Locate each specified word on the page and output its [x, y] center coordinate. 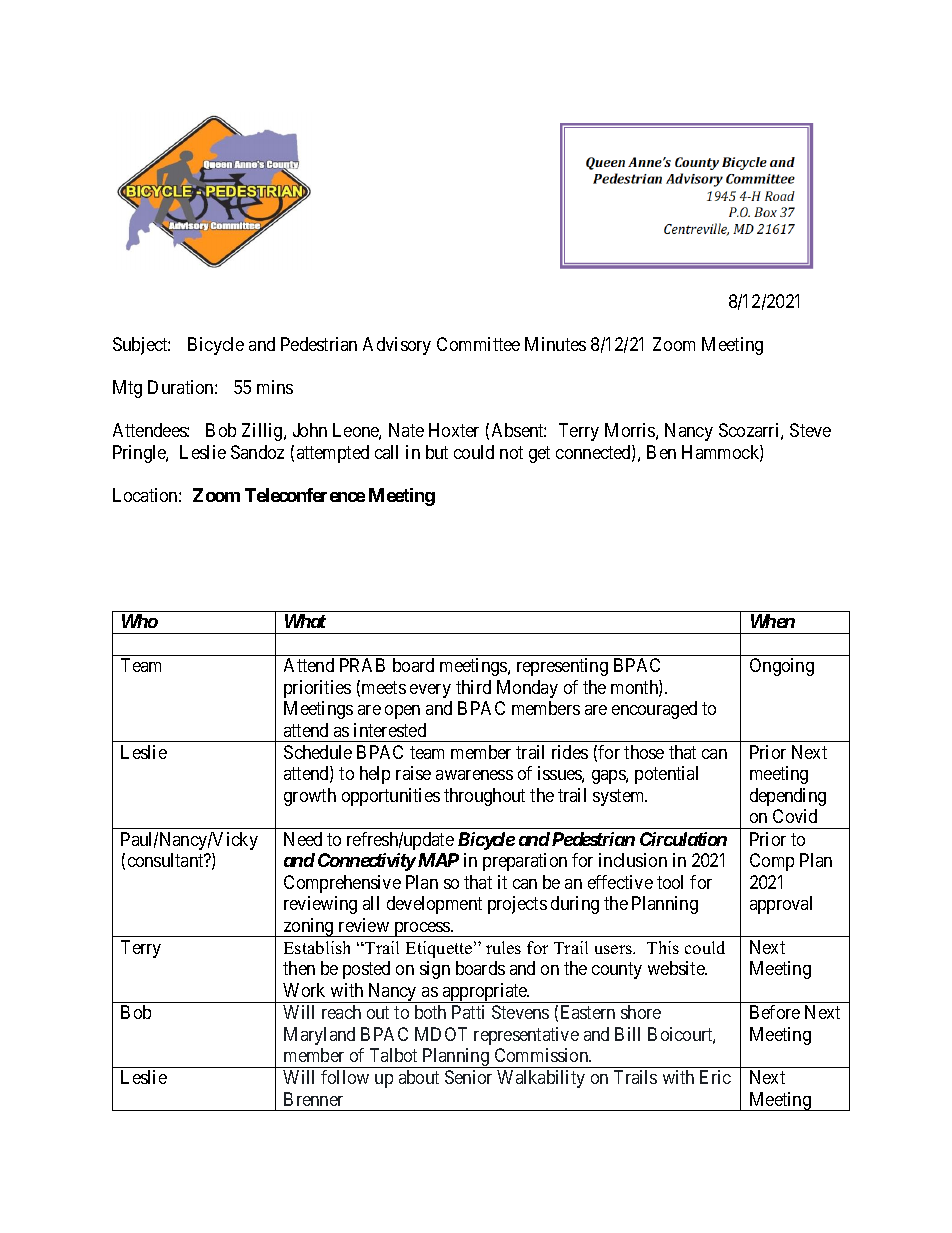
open [402, 712]
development [434, 905]
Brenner [313, 1099]
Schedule [318, 752]
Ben [661, 452]
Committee [478, 344]
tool [670, 882]
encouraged [654, 710]
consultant [167, 860]
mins [275, 387]
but [437, 452]
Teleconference [305, 495]
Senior [468, 1077]
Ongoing [782, 667]
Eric [715, 1077]
